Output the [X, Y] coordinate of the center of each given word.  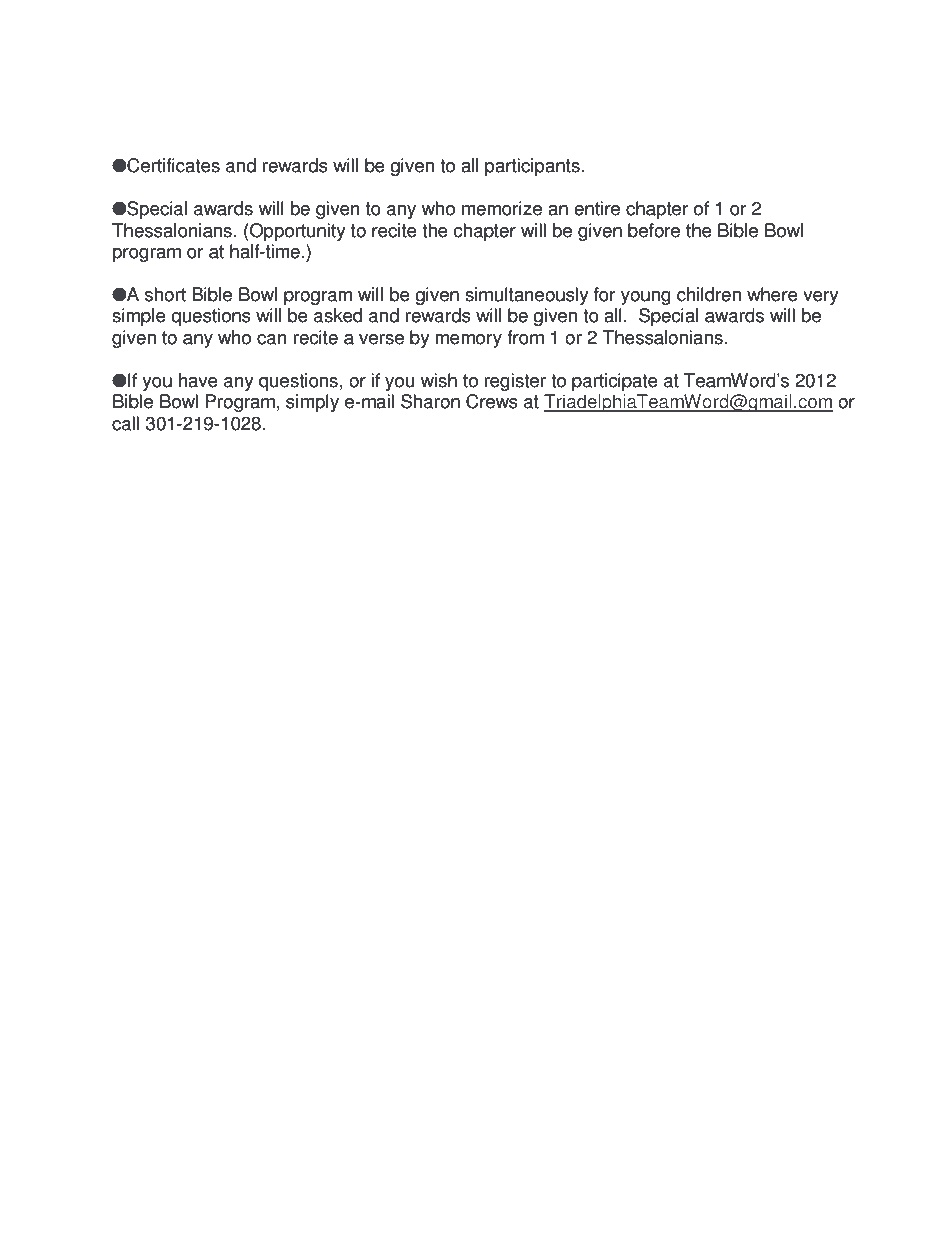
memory [469, 341]
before [654, 230]
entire [597, 208]
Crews [492, 401]
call [125, 423]
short [165, 294]
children [709, 294]
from [525, 337]
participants [532, 167]
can [272, 339]
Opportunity [296, 232]
